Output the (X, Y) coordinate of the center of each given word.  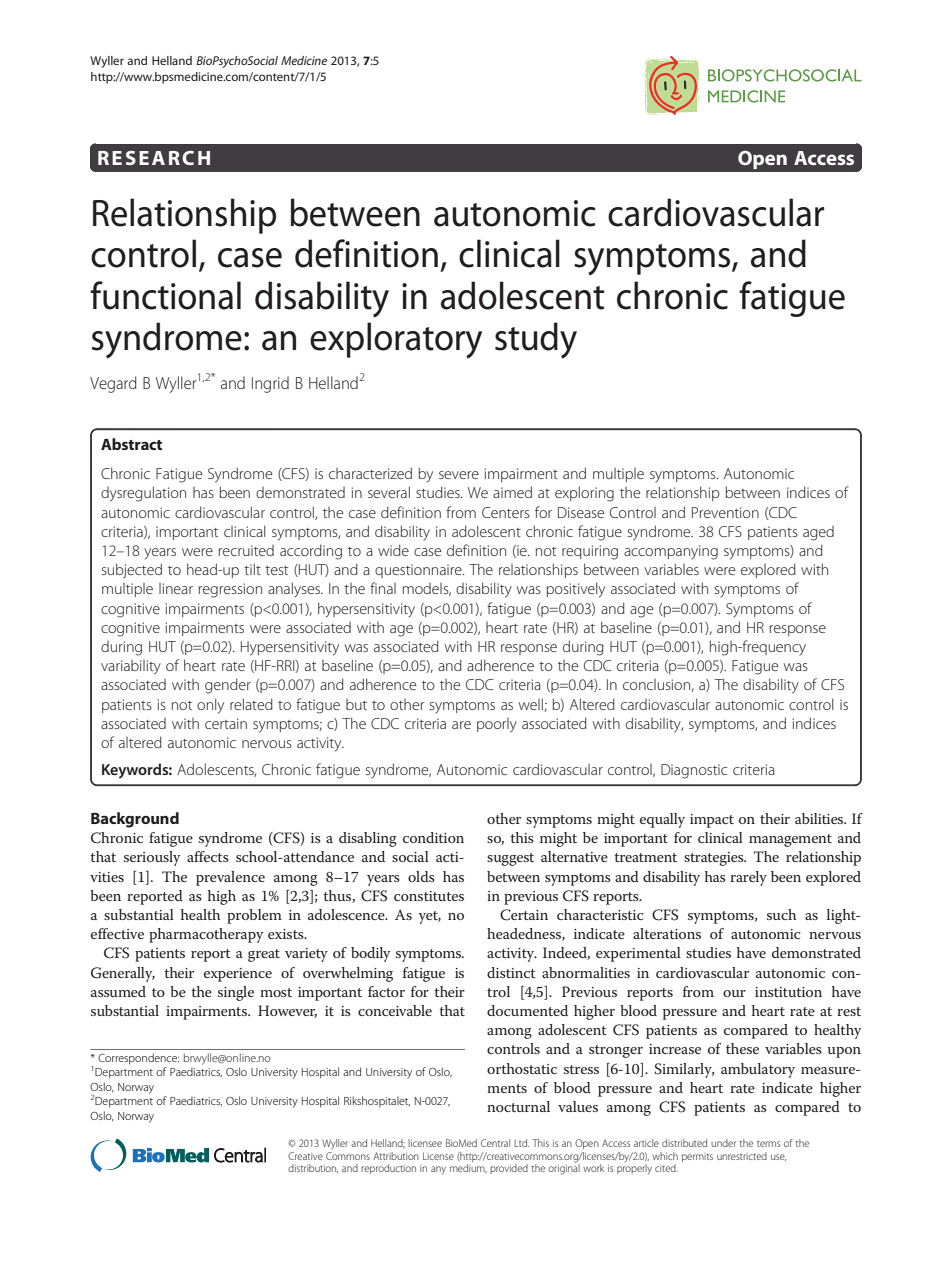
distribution (313, 1168)
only (210, 706)
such (781, 914)
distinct (511, 972)
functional (165, 295)
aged (818, 533)
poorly (497, 725)
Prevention (725, 512)
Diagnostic (694, 771)
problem (254, 916)
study (536, 340)
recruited (246, 550)
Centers (506, 512)
